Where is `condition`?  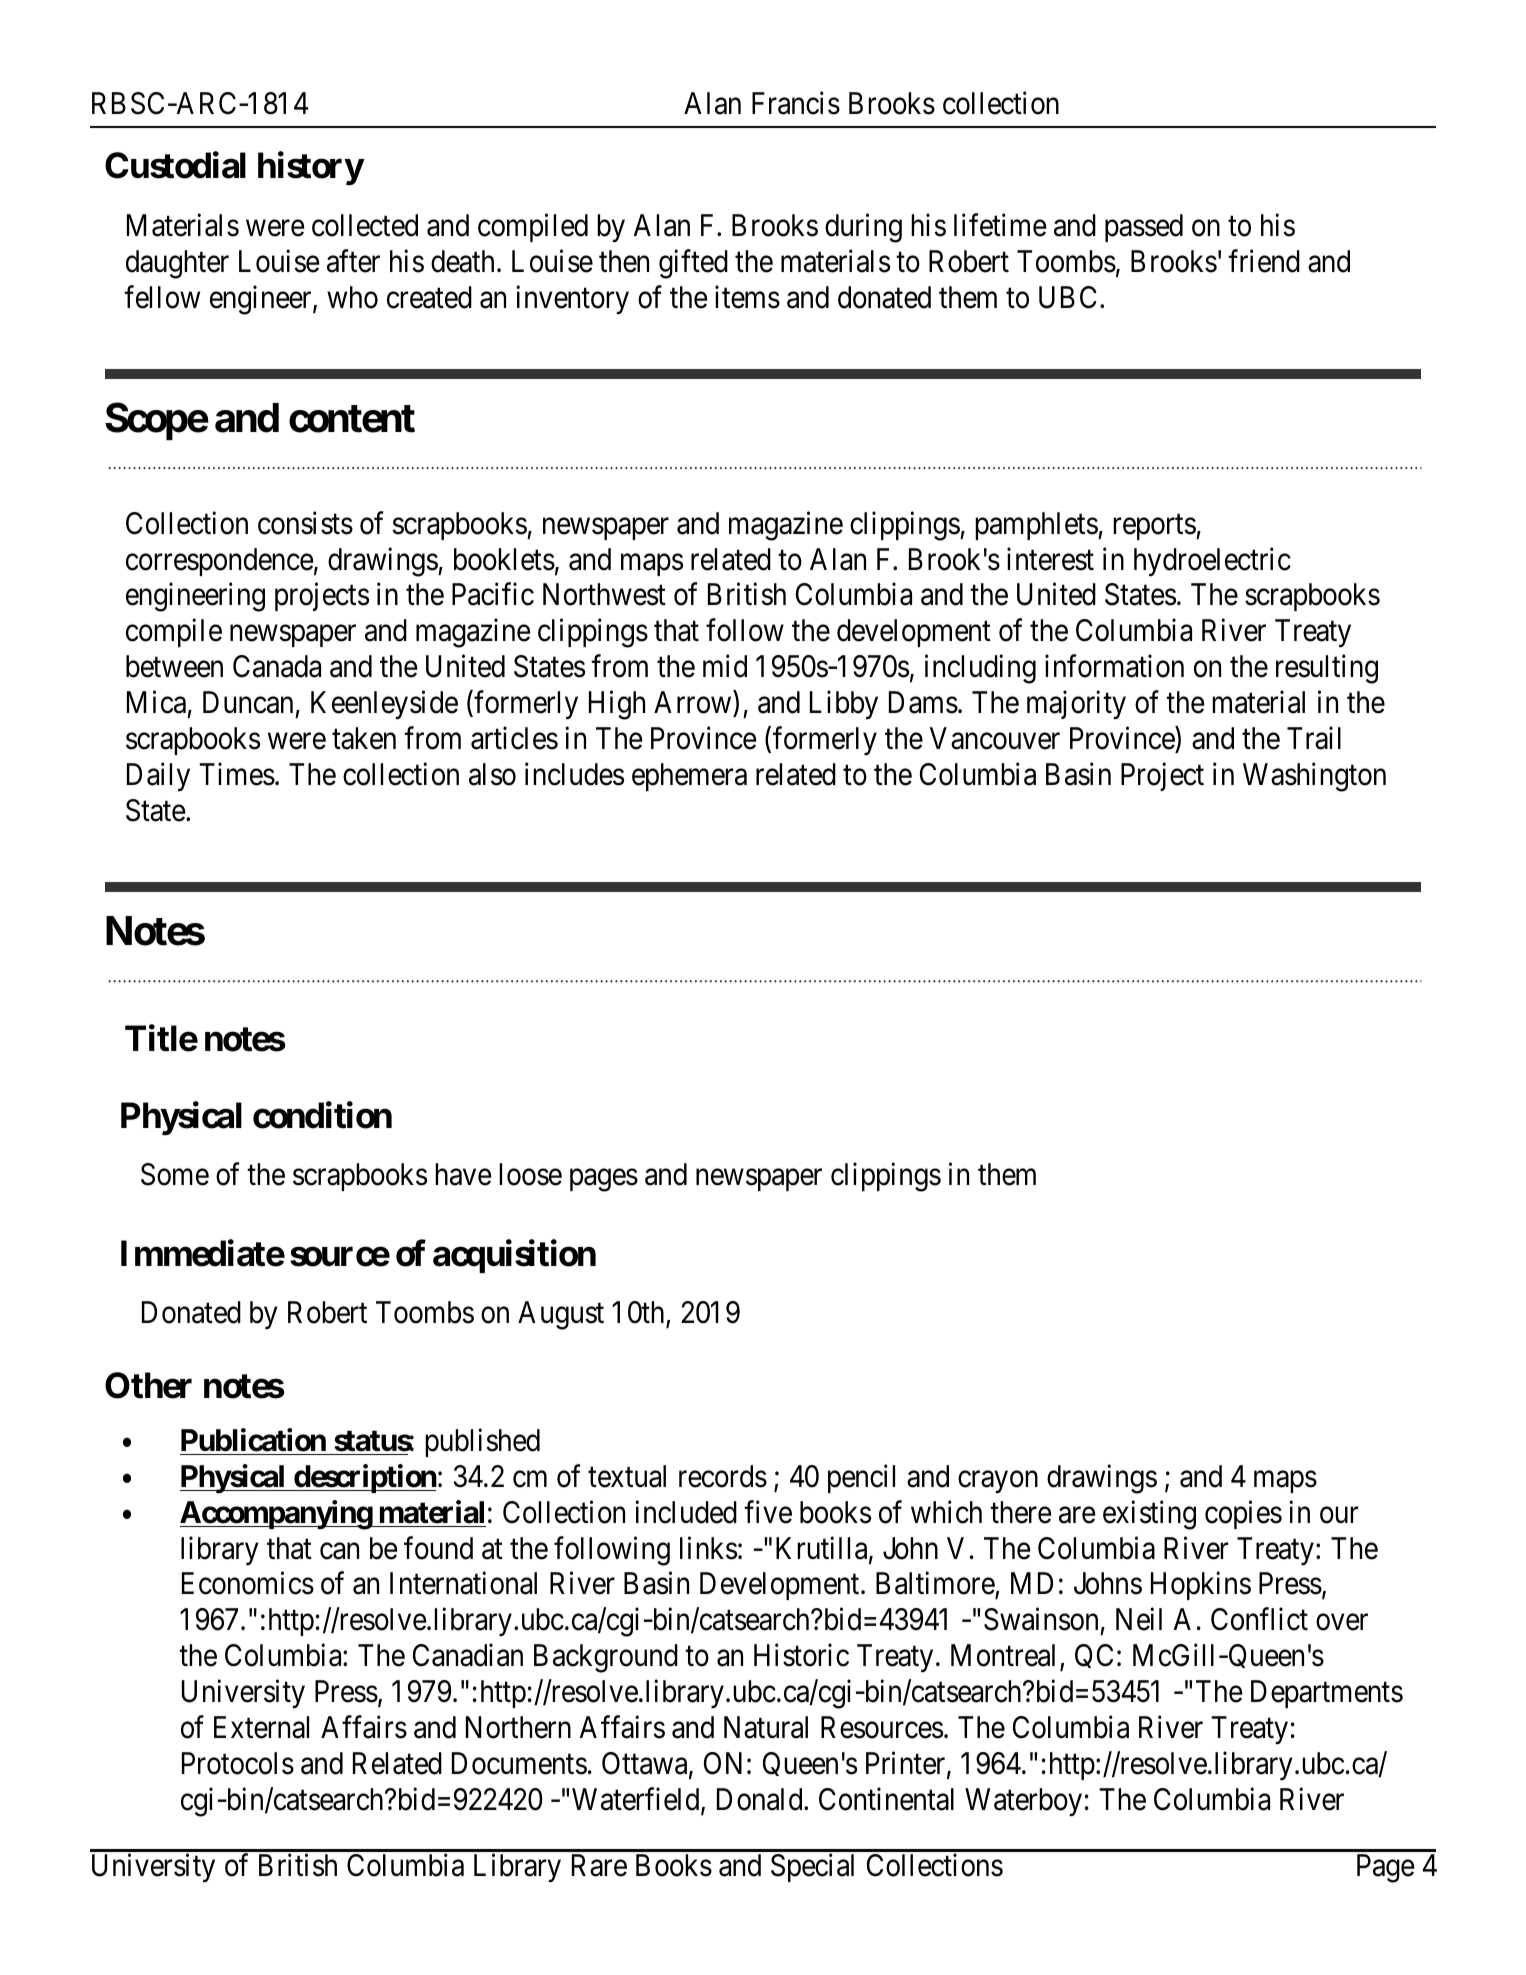
condition is located at coordinates (322, 1115).
